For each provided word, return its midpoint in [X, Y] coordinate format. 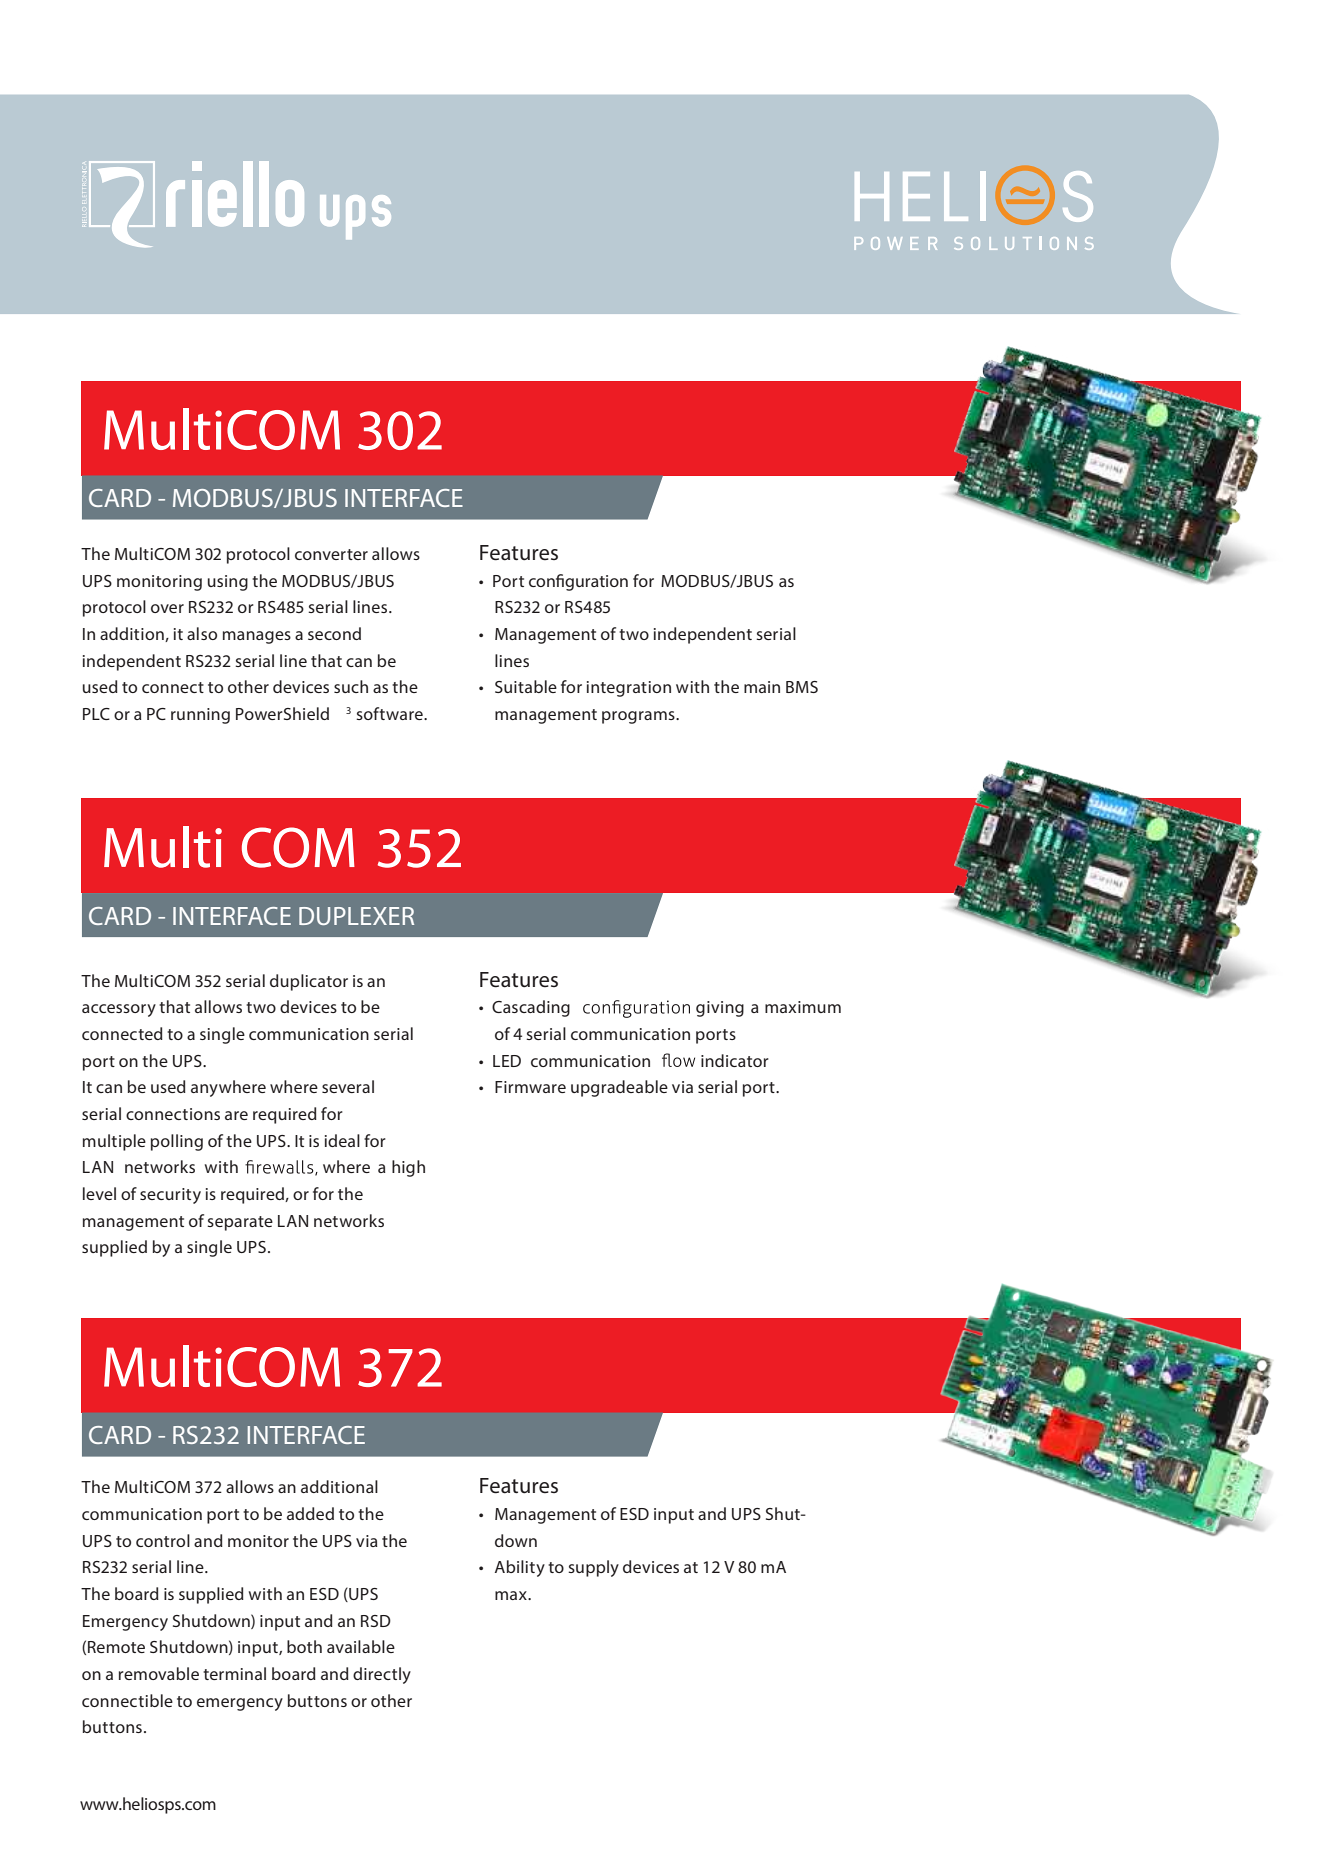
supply [593, 1568]
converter [331, 554]
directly [382, 1675]
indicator [735, 1060]
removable [159, 1673]
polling [177, 1142]
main [762, 687]
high [408, 1168]
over [167, 608]
